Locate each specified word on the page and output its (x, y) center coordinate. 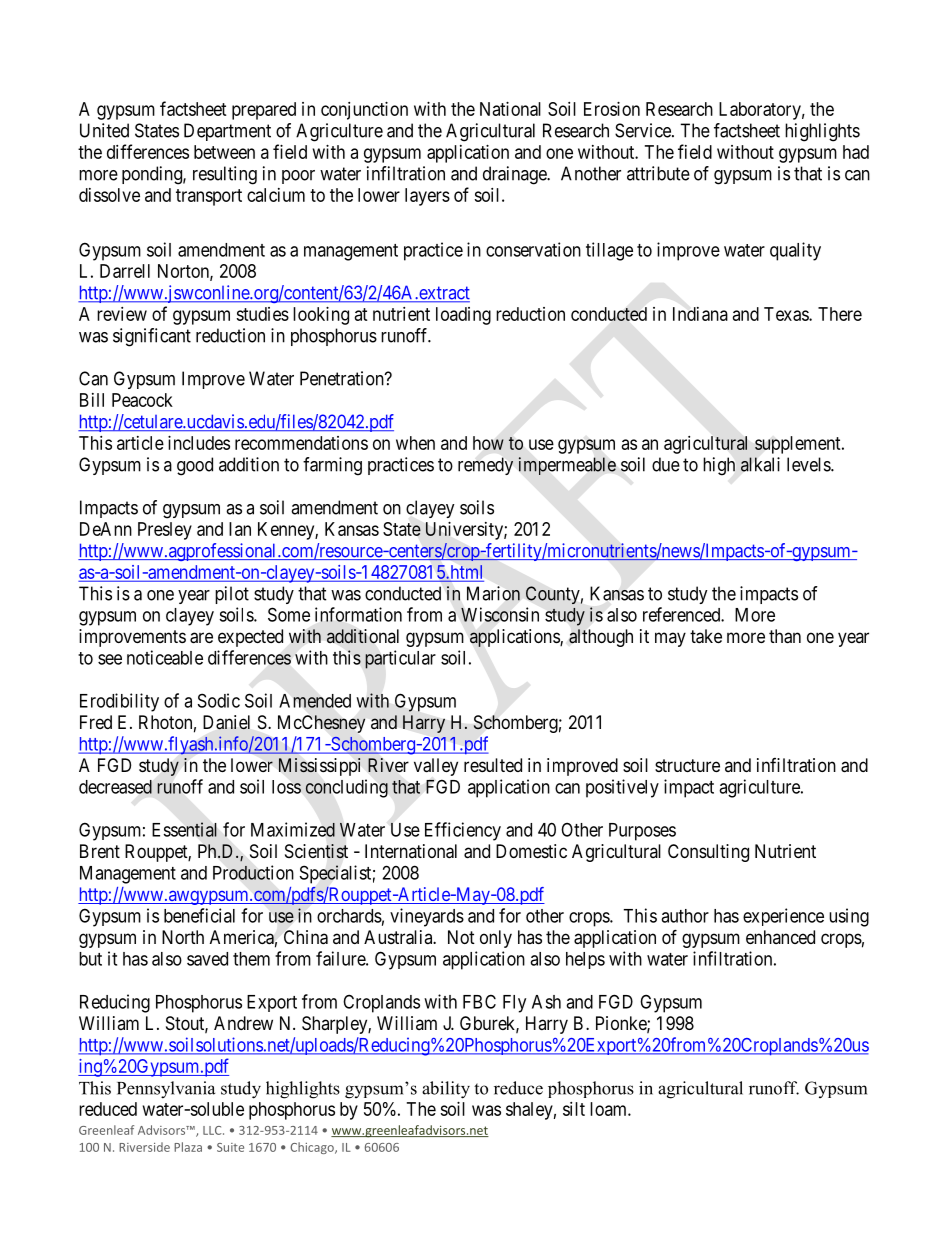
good (195, 466)
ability (446, 1090)
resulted (493, 765)
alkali (760, 464)
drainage (515, 175)
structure (687, 765)
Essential (184, 829)
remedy (485, 466)
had (856, 152)
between (224, 152)
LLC (213, 1130)
